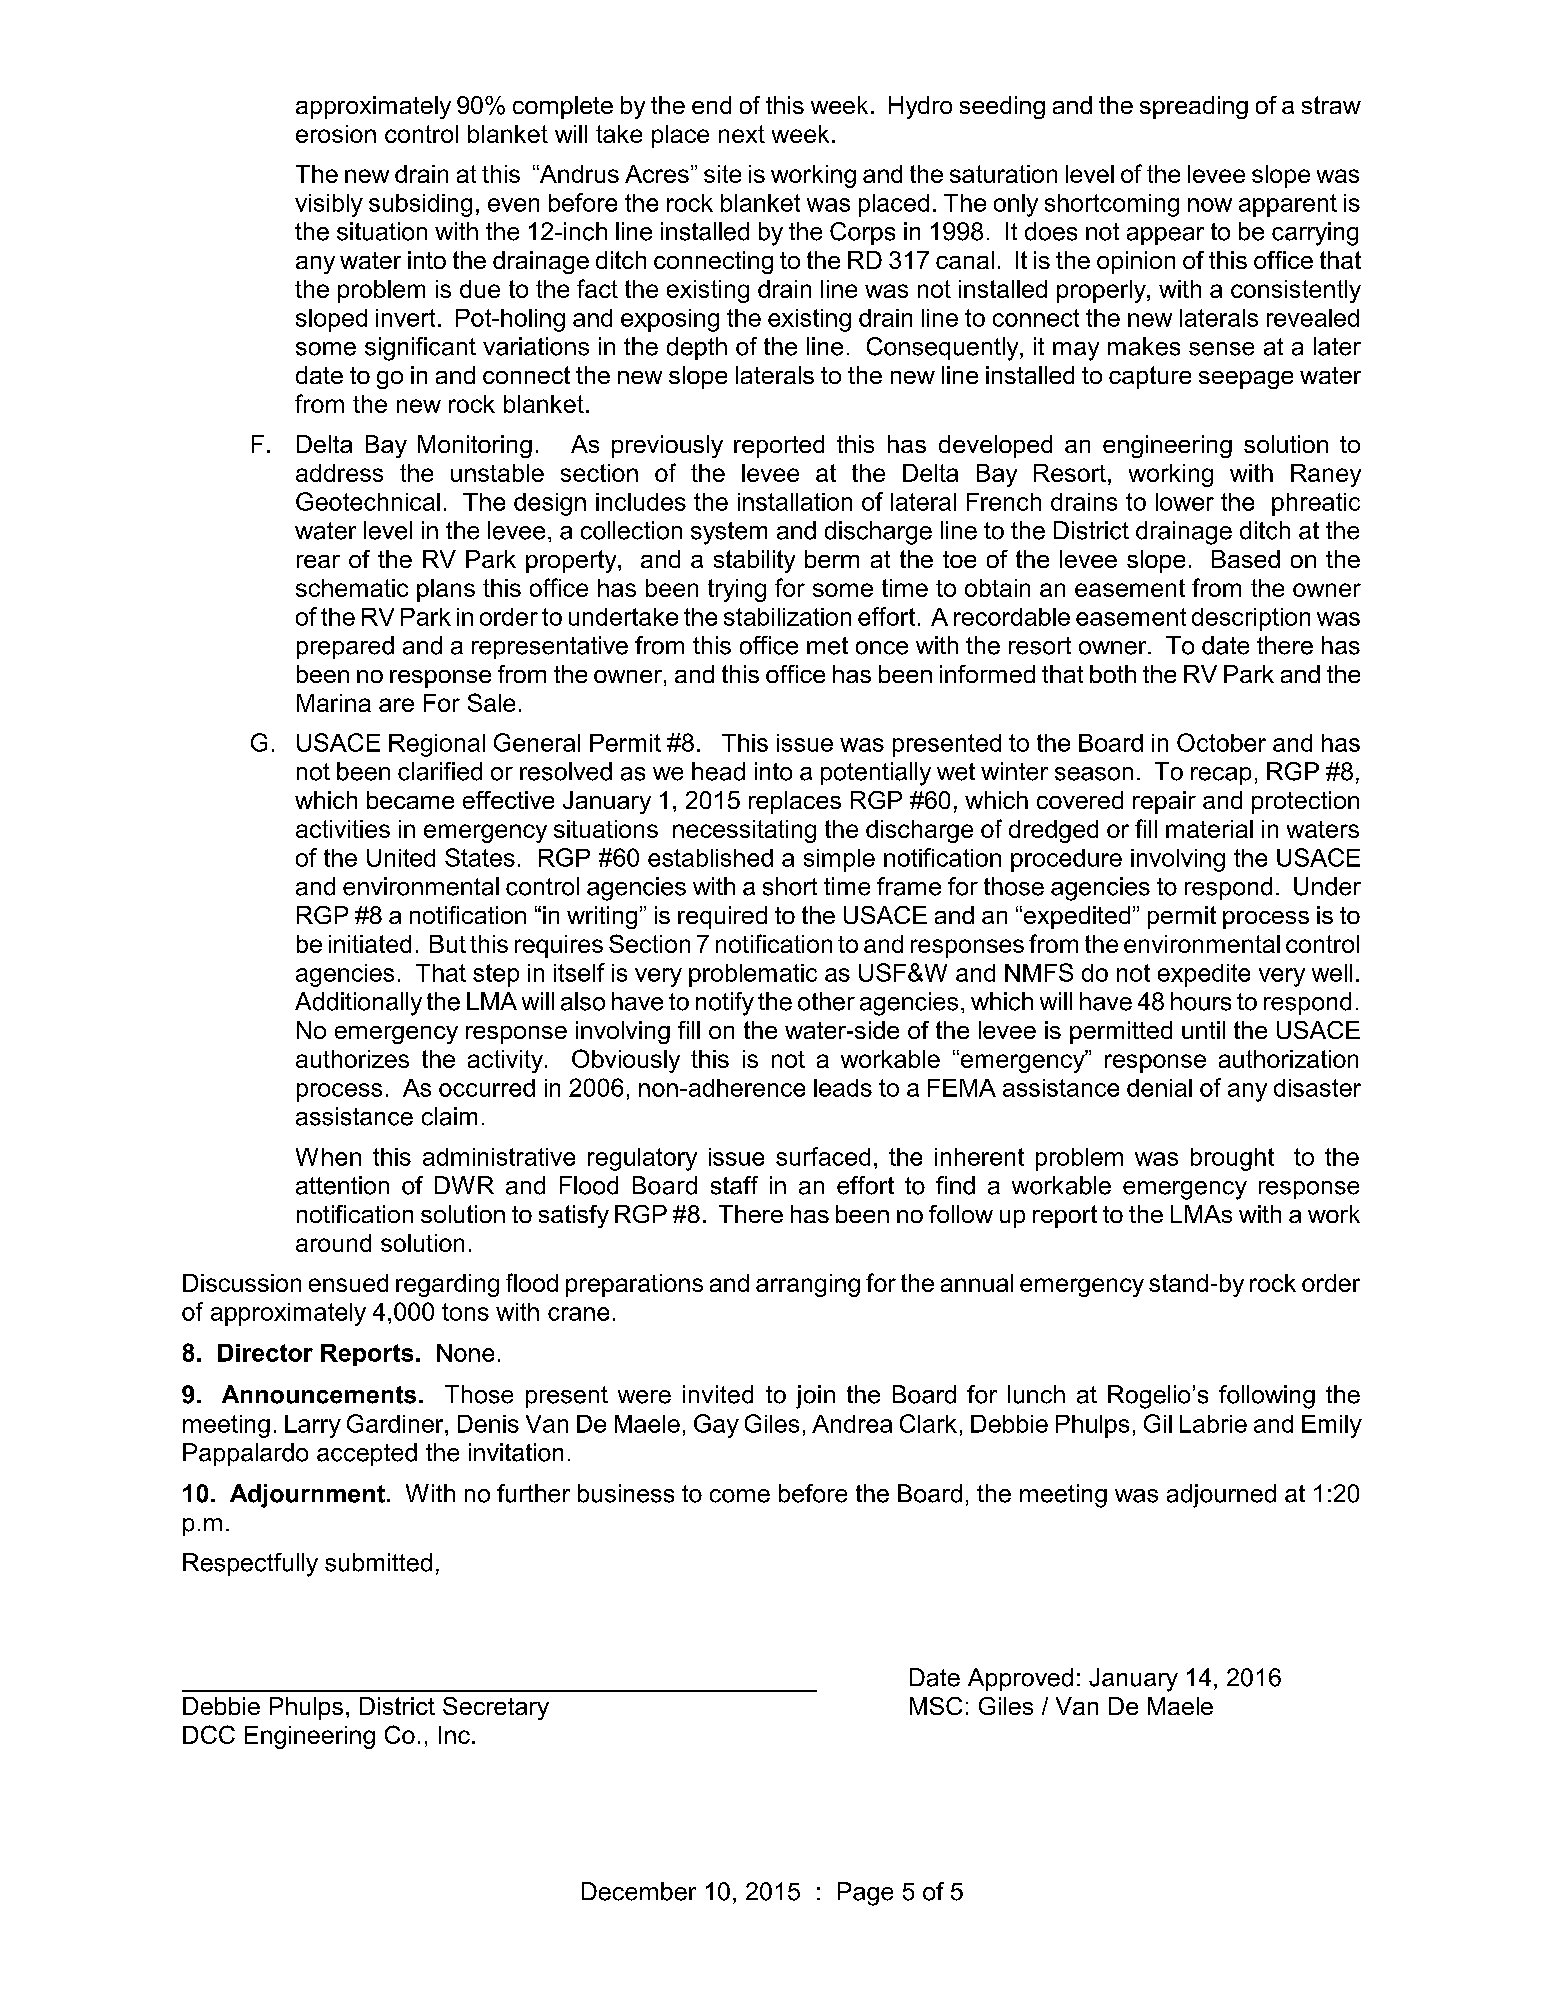 The height and width of the screenshot is (1997, 1543). I want to click on stability, so click(754, 561).
